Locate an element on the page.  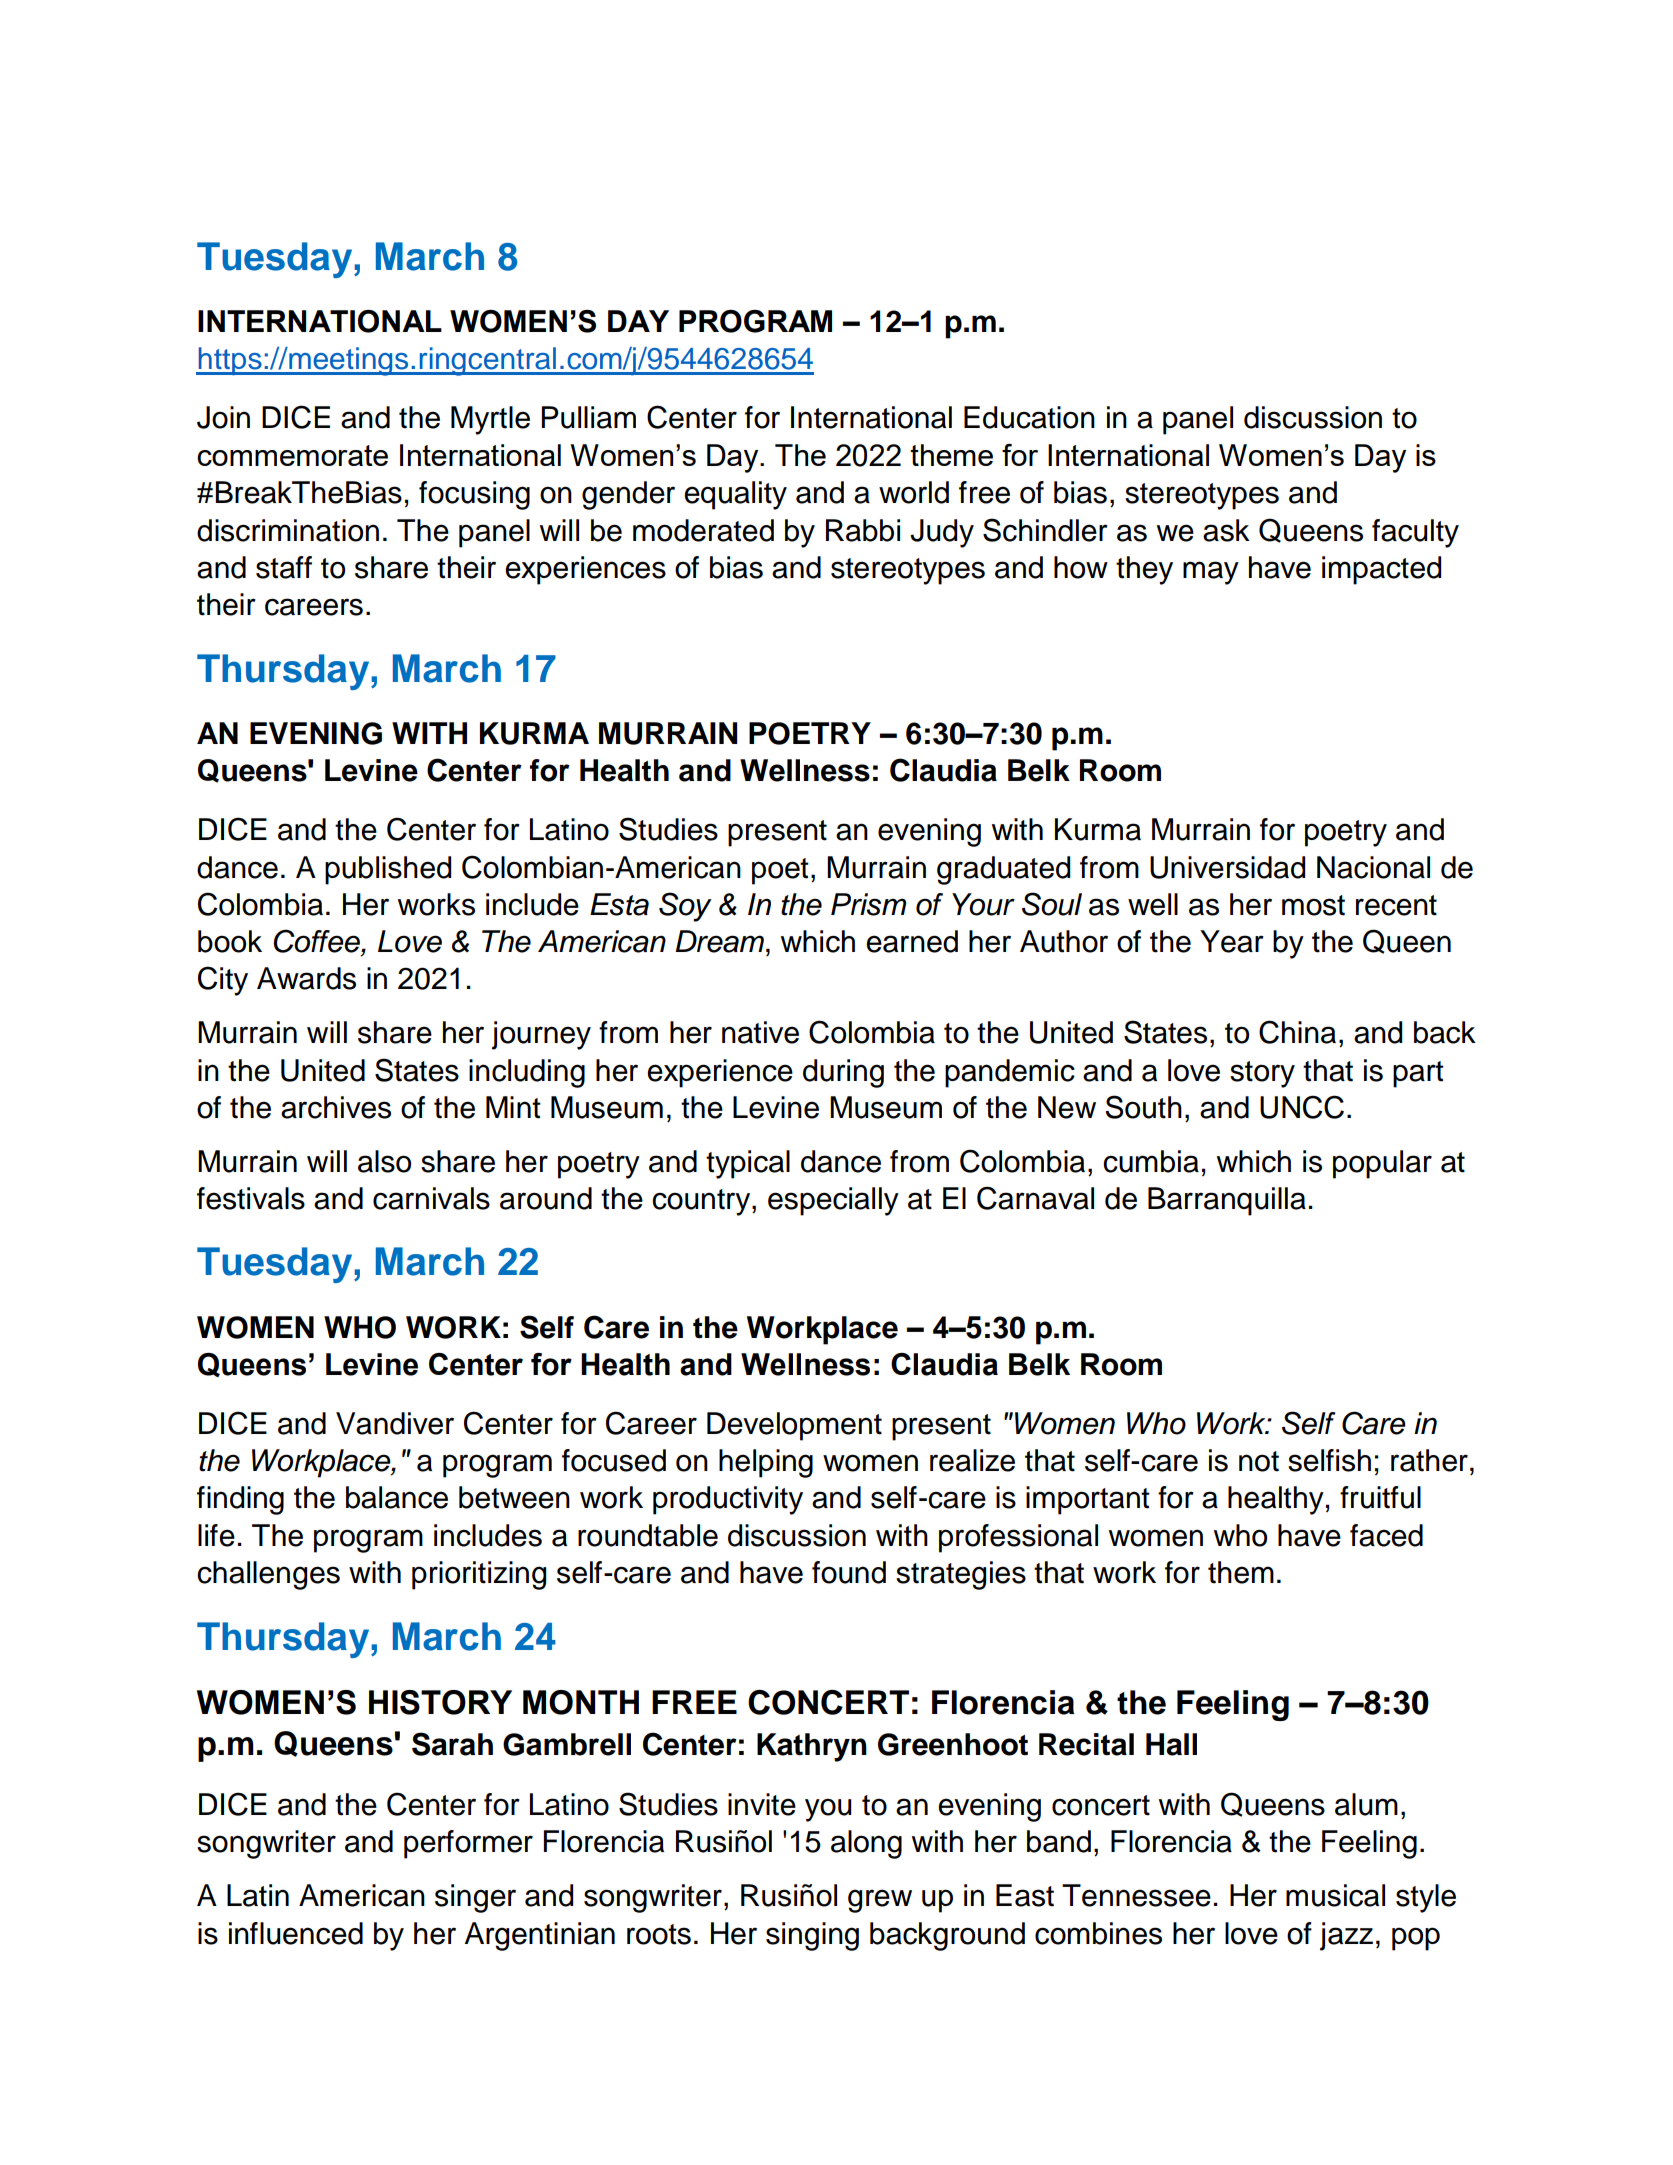
commemorate is located at coordinates (292, 455).
